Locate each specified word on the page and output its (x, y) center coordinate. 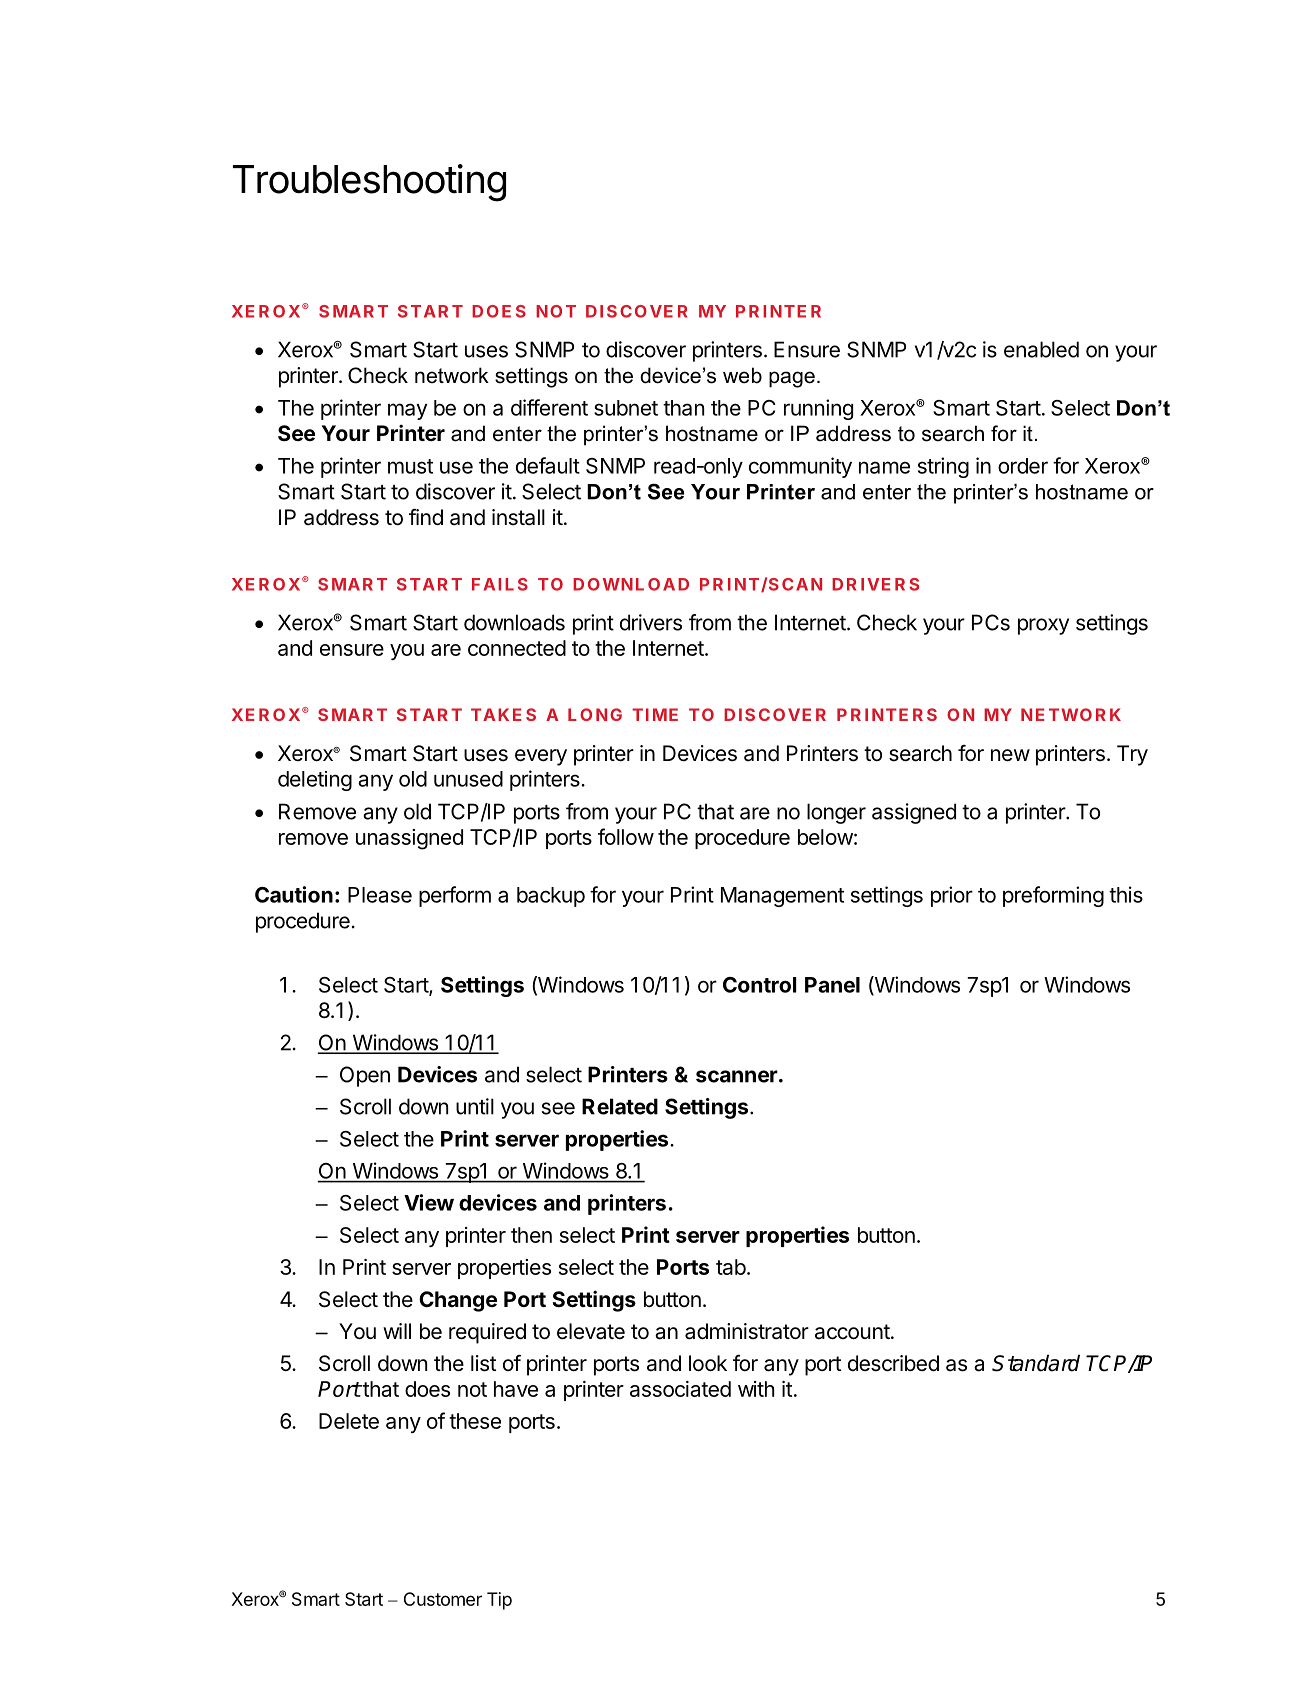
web (742, 375)
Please (380, 895)
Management (782, 897)
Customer (443, 1599)
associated (680, 1389)
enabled (1041, 349)
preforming (1053, 896)
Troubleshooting (369, 183)
